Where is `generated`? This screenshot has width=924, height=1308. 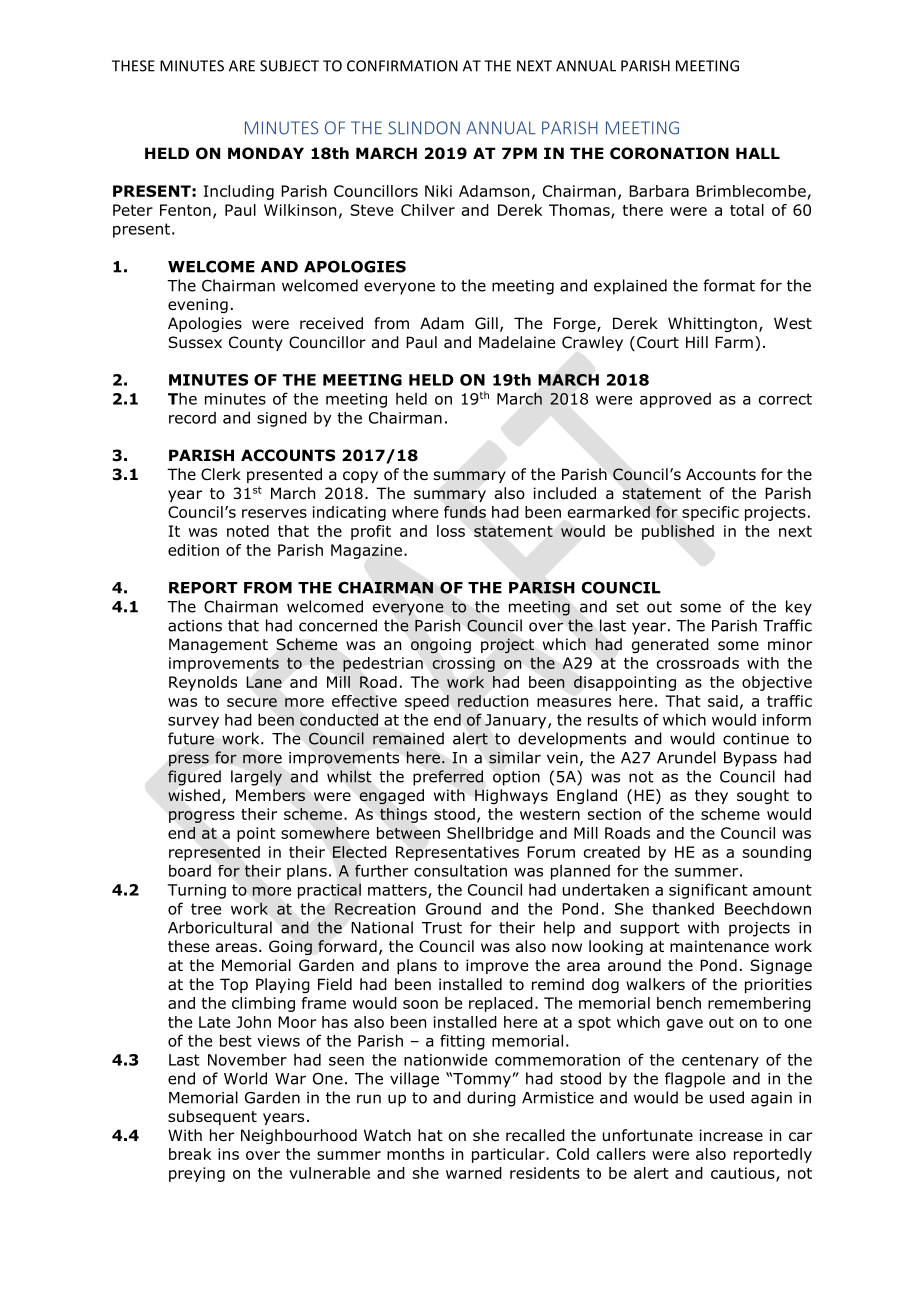 generated is located at coordinates (670, 645).
